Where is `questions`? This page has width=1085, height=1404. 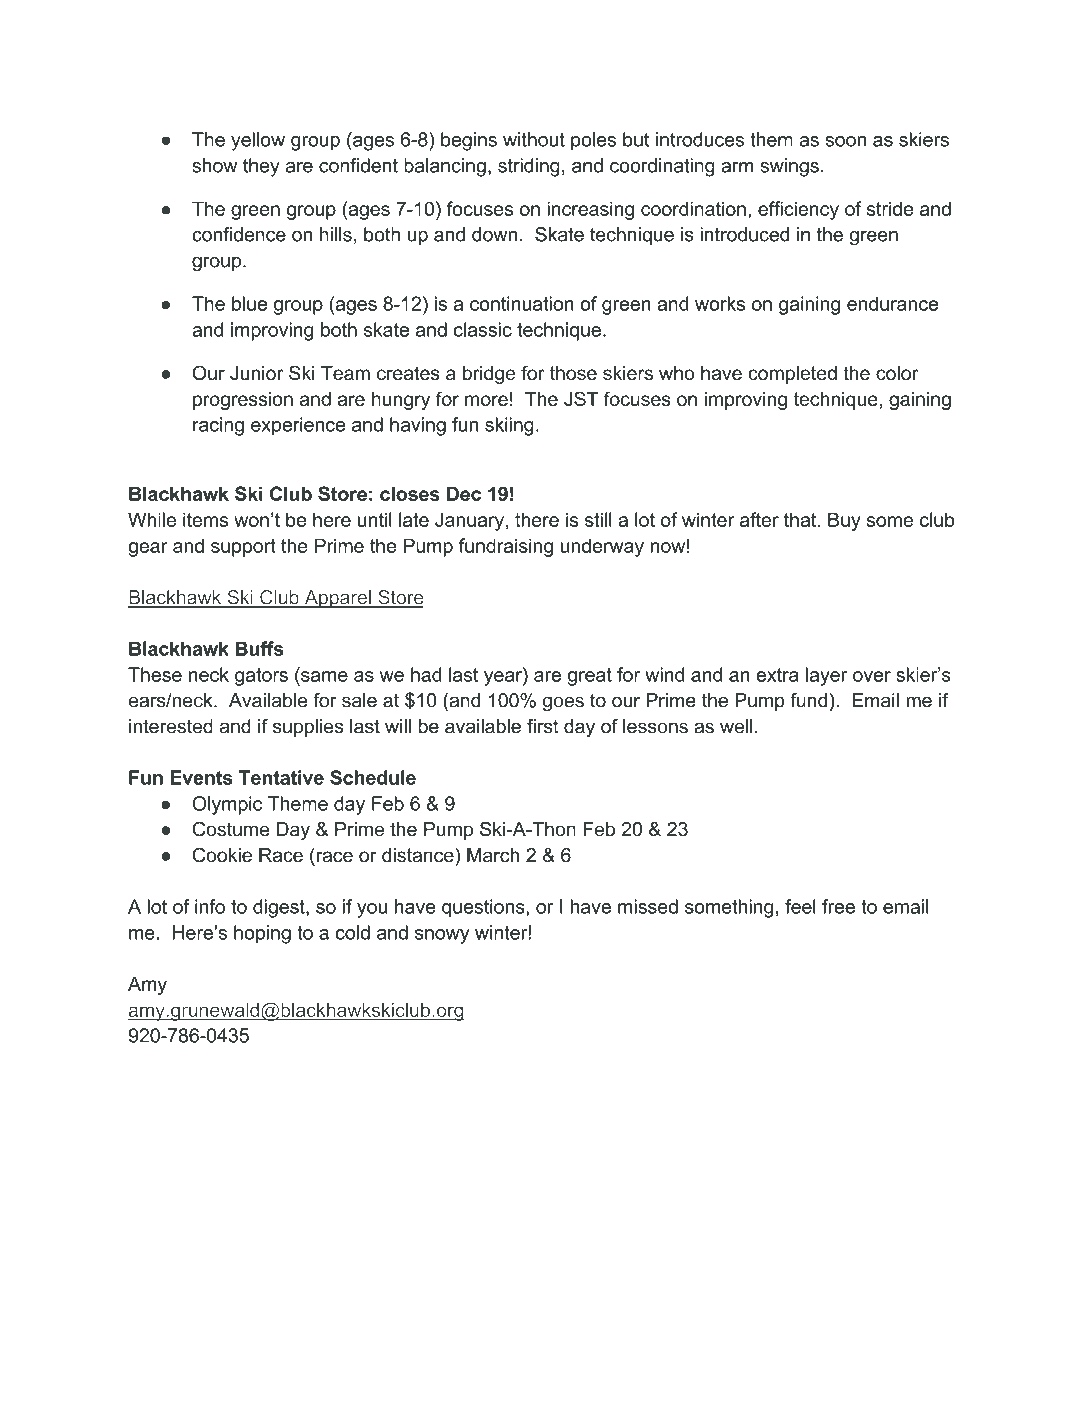
questions is located at coordinates (484, 908).
